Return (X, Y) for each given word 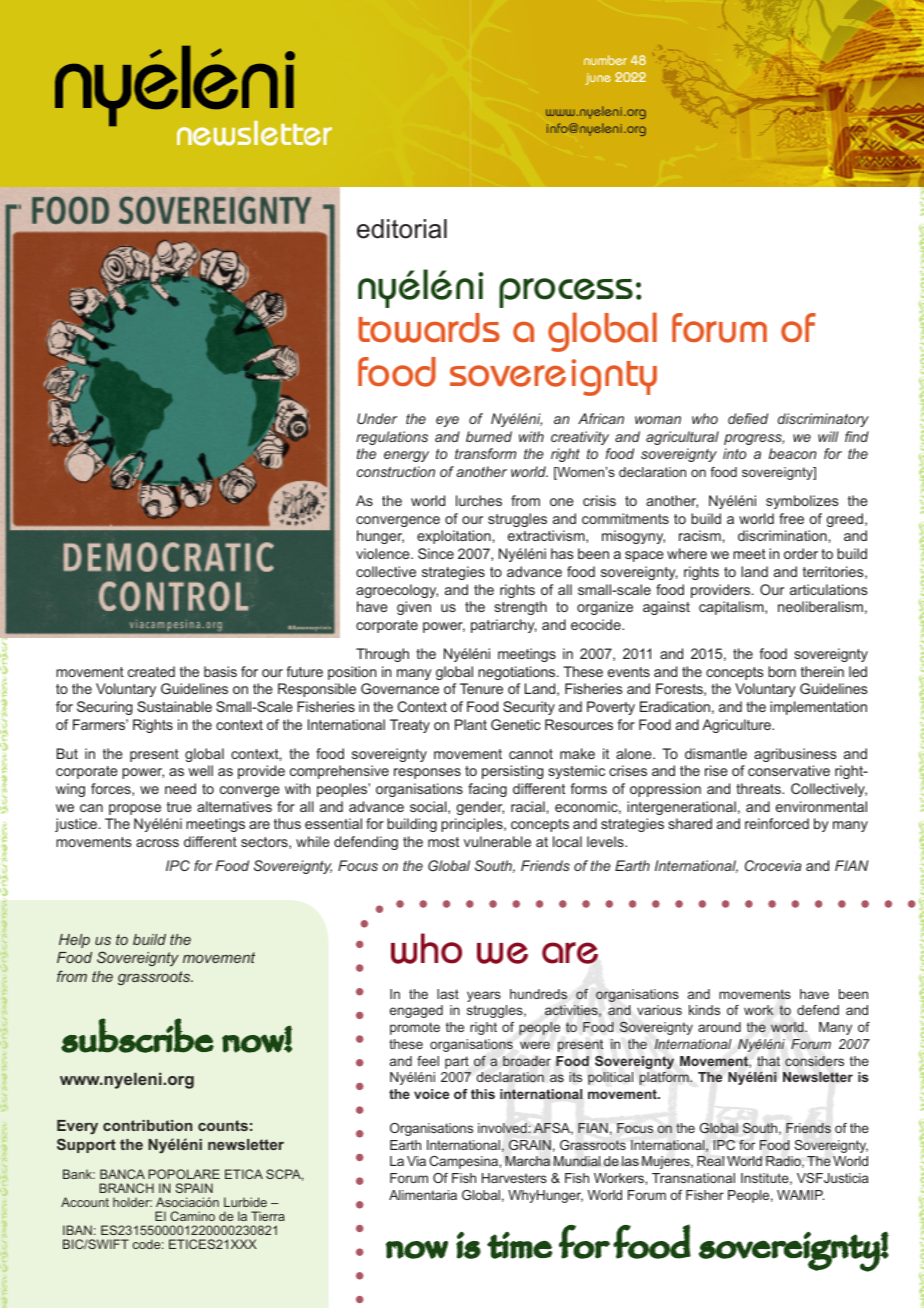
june (598, 79)
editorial (402, 229)
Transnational (693, 1178)
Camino (192, 1216)
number (605, 60)
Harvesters (514, 1178)
